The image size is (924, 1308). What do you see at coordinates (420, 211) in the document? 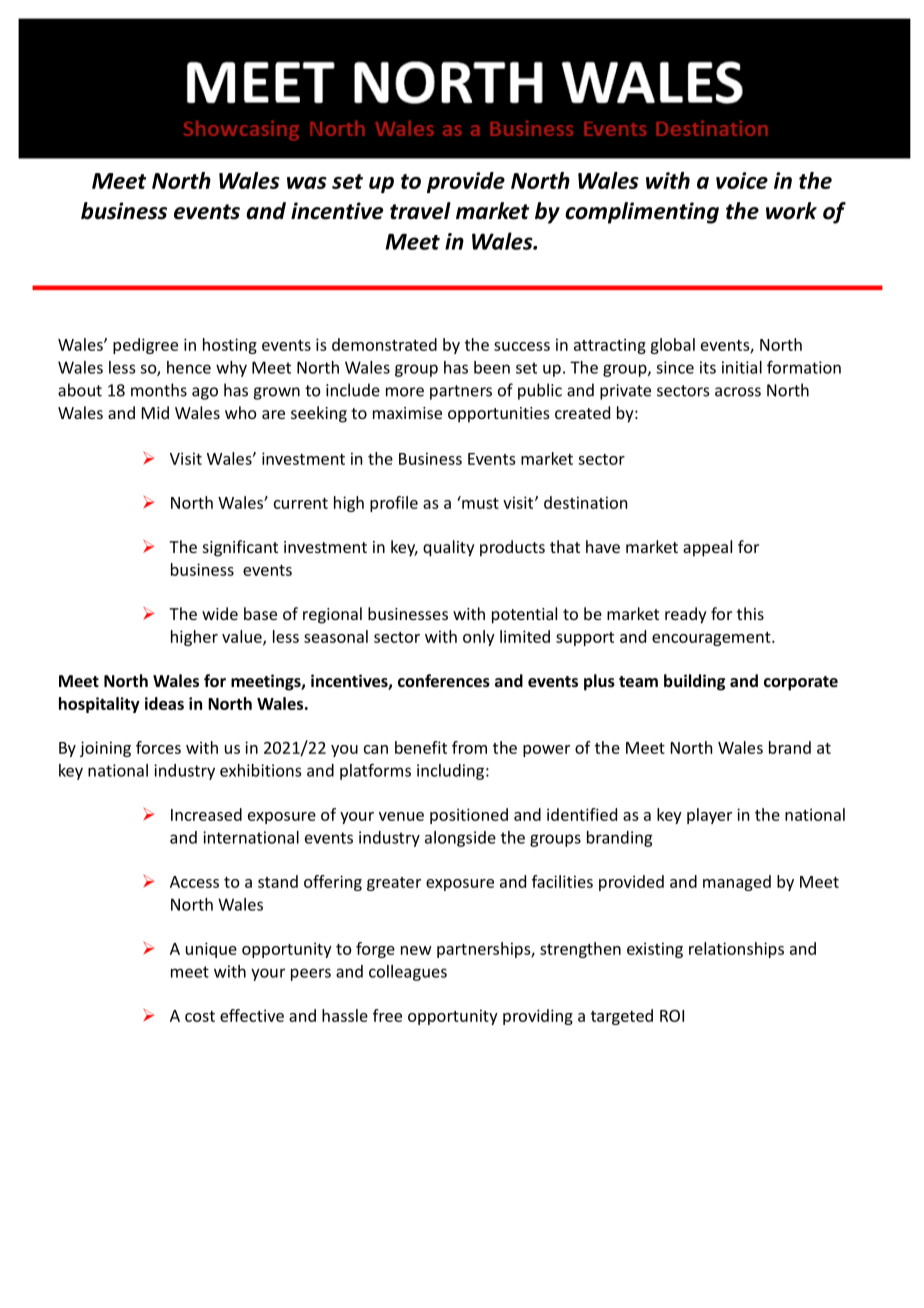
I see `travel` at bounding box center [420, 211].
